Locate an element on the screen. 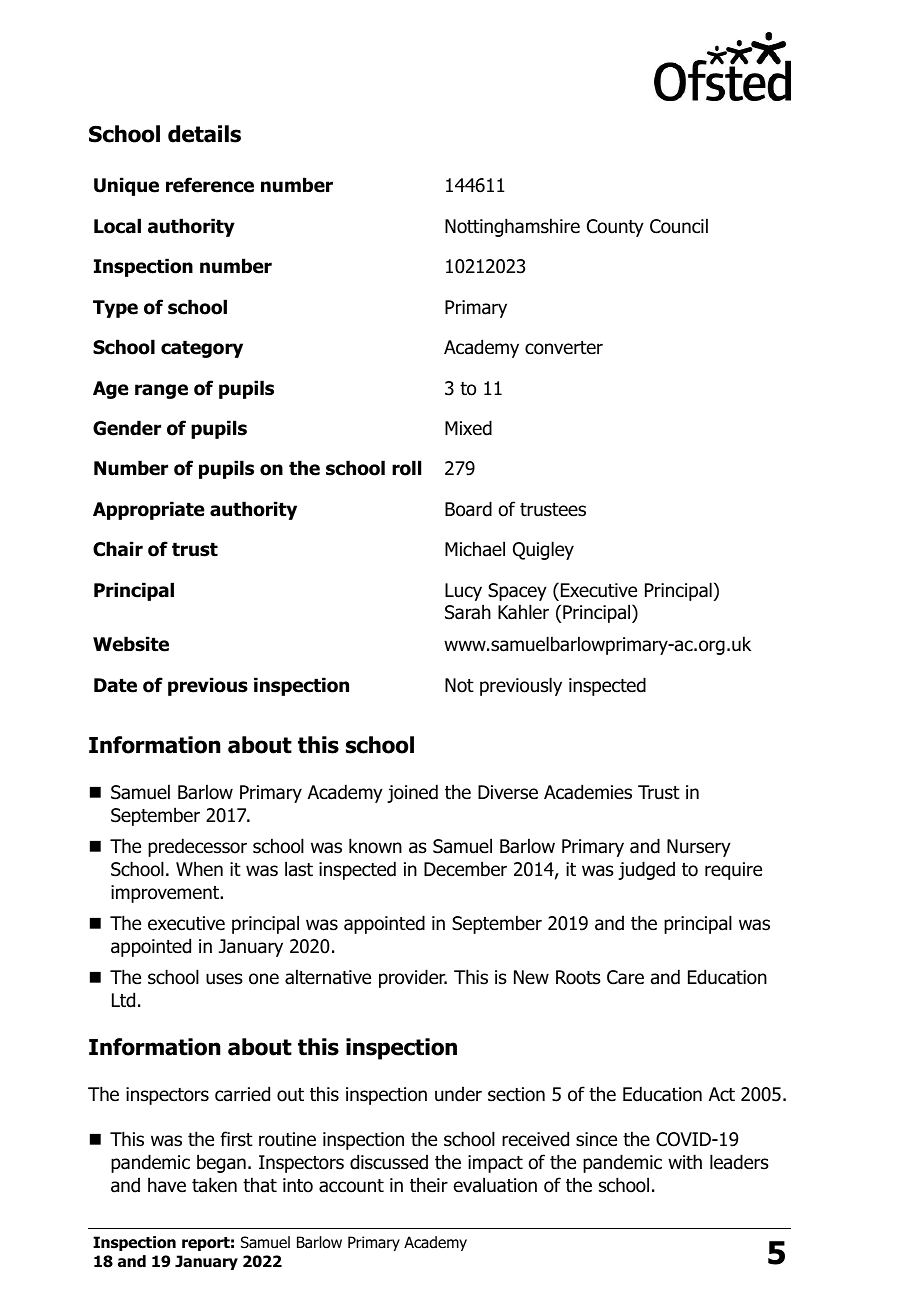  began is located at coordinates (221, 1163).
